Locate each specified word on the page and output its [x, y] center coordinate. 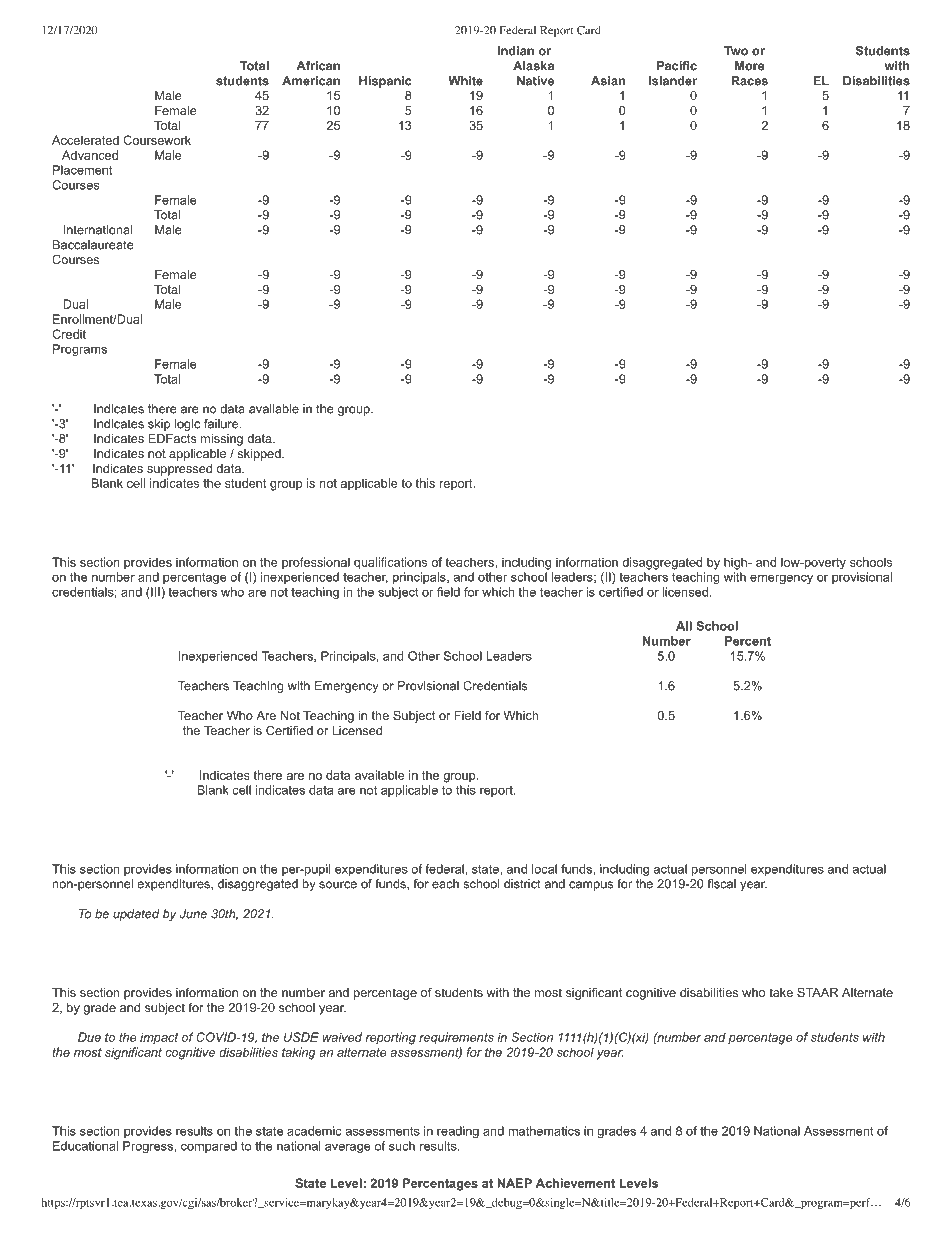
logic [187, 425]
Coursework [157, 140]
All [684, 626]
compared [209, 1147]
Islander [673, 81]
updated [136, 915]
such [402, 1146]
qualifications [390, 563]
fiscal [722, 884]
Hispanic [385, 82]
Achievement [575, 1183]
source [338, 885]
